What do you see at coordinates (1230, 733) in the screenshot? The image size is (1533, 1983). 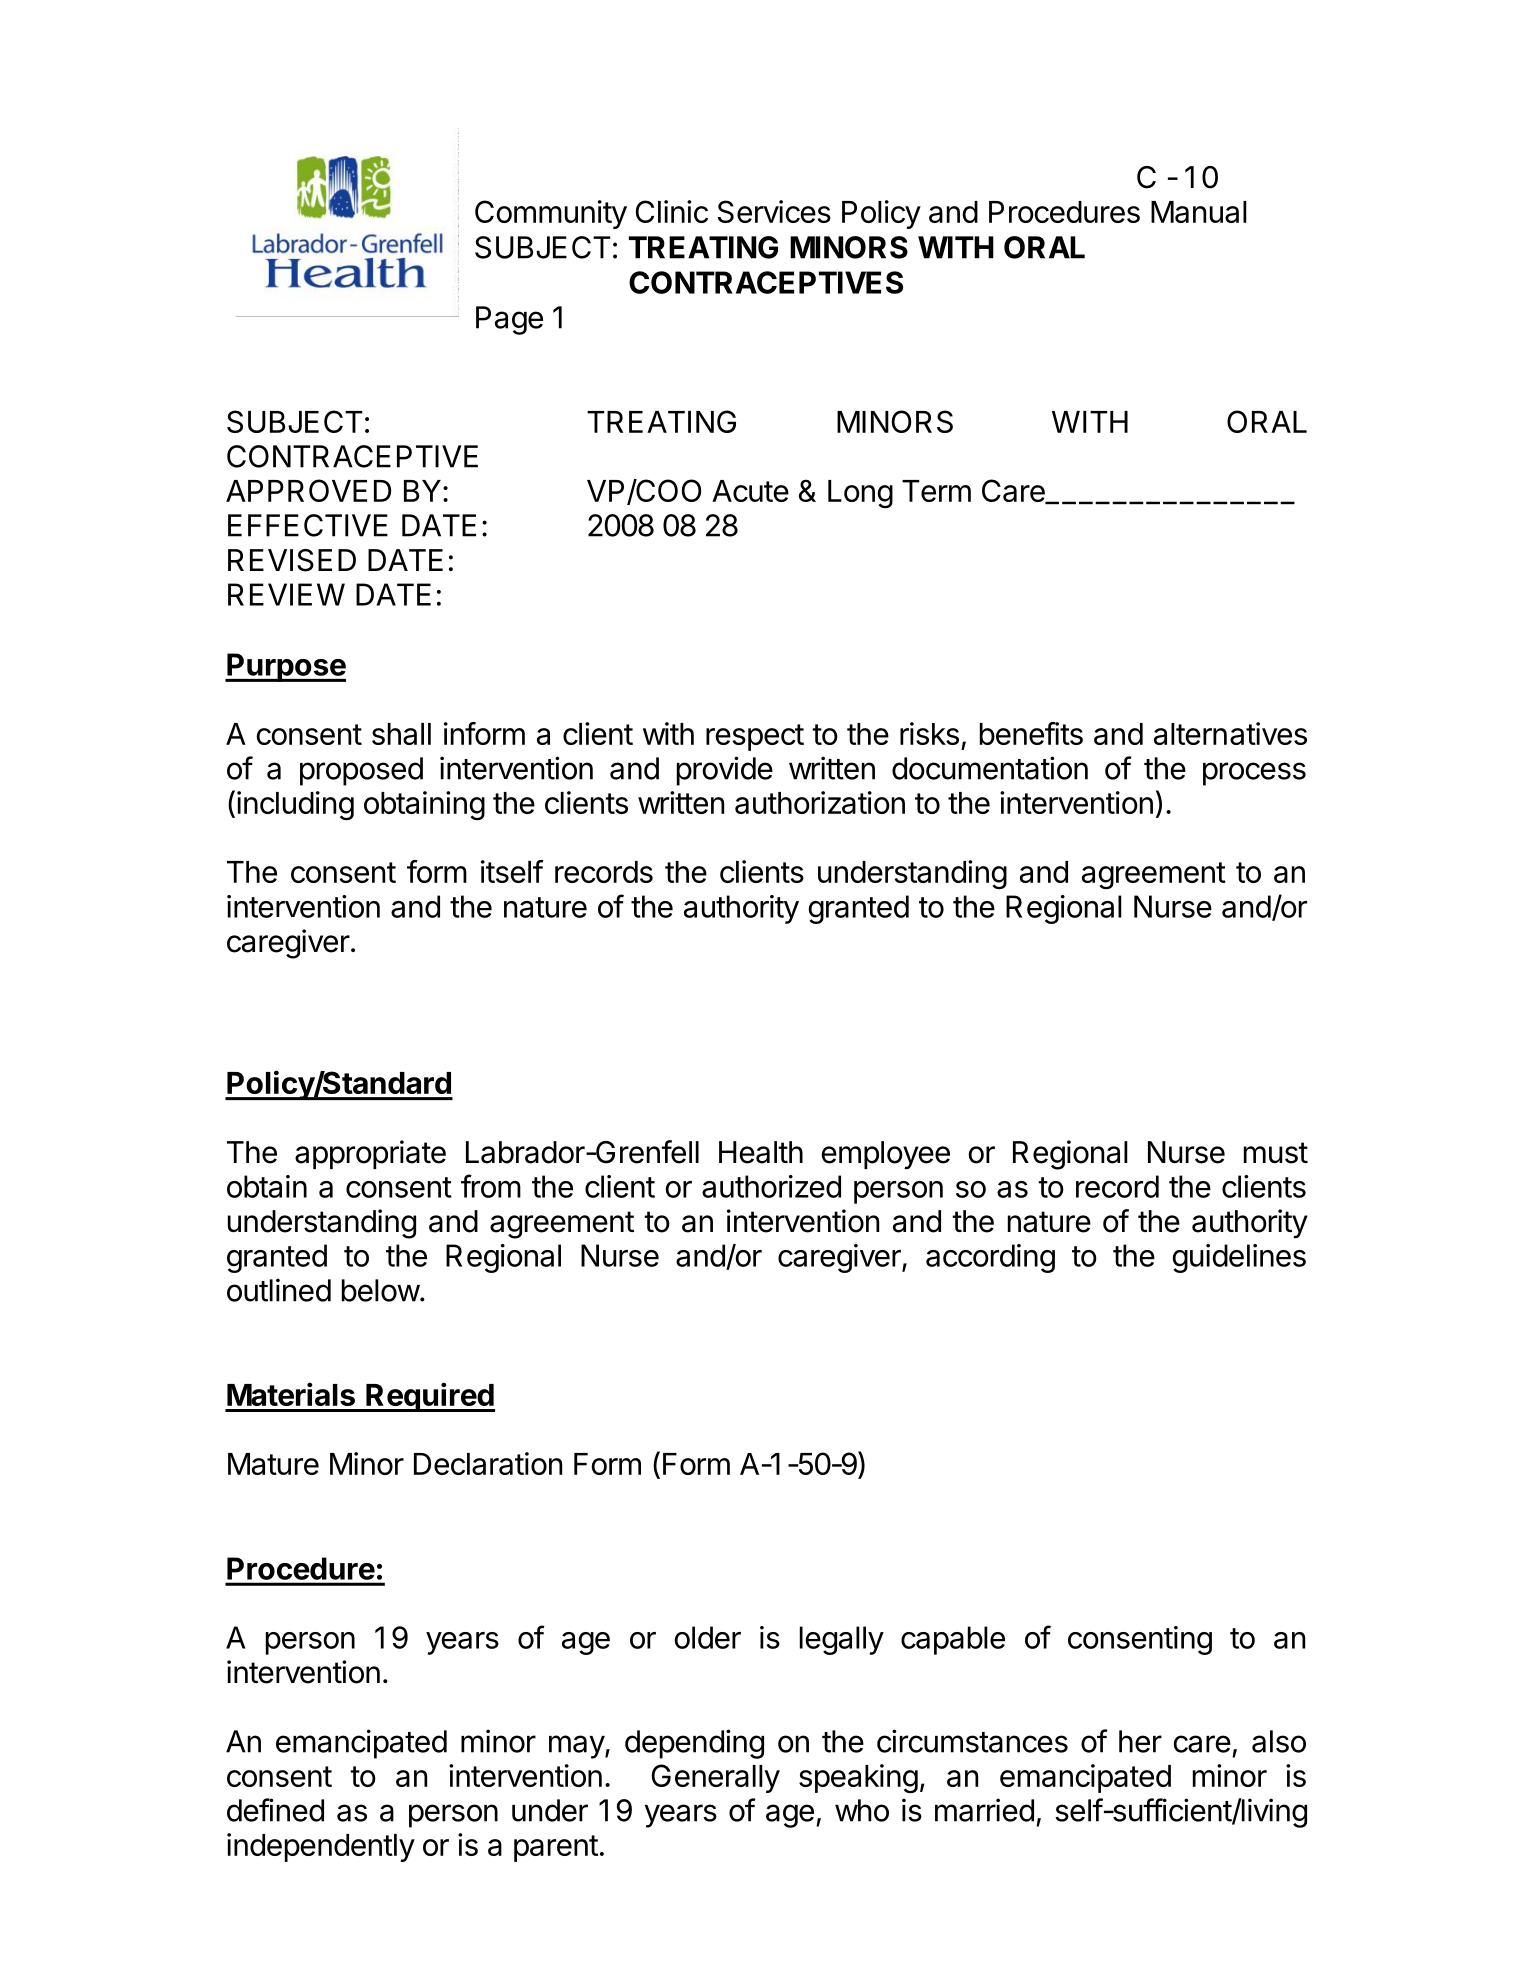 I see `alternatives` at bounding box center [1230, 733].
